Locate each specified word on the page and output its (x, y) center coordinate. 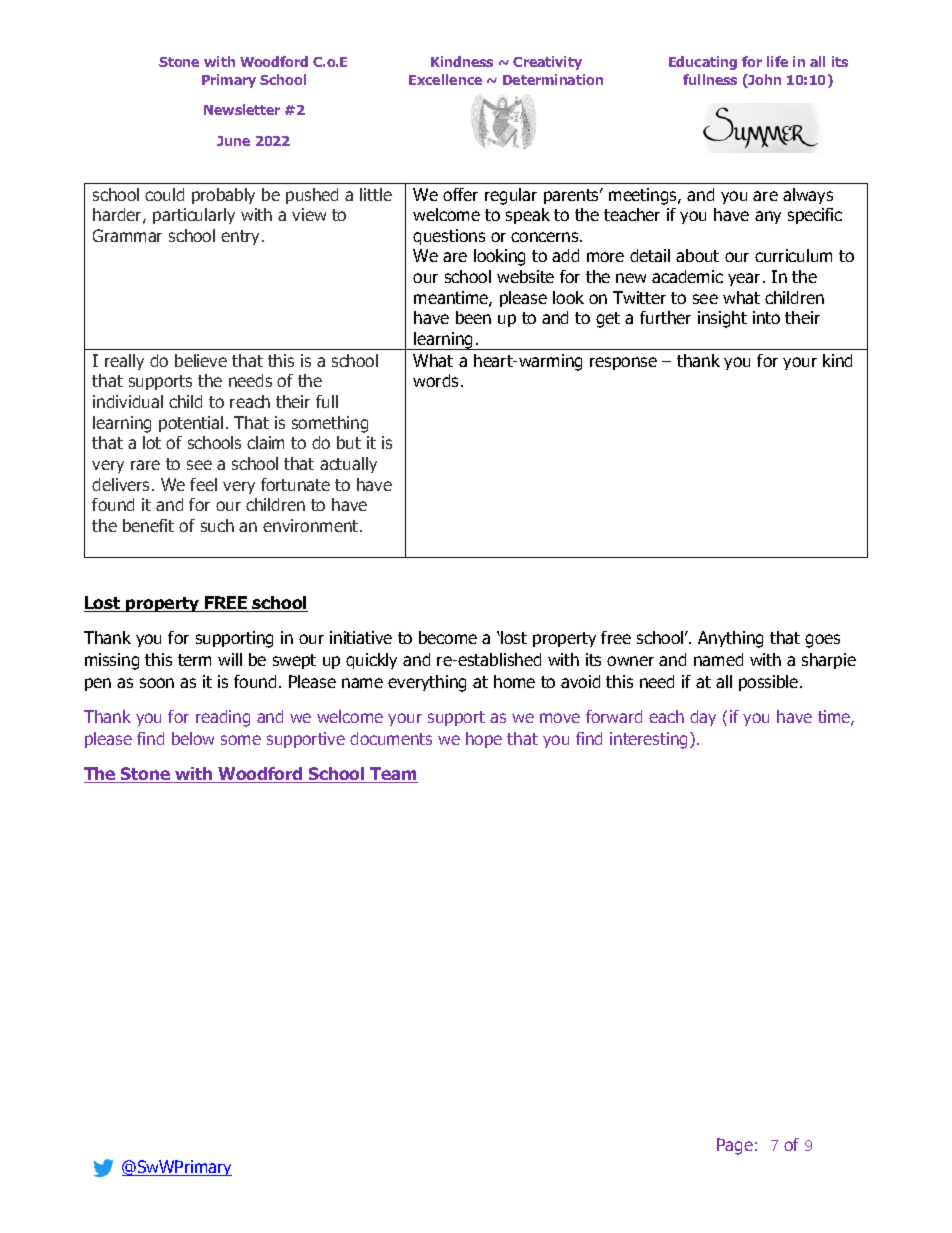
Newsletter (242, 109)
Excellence (445, 79)
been (473, 317)
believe (201, 360)
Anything (730, 639)
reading (223, 718)
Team (393, 775)
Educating (703, 63)
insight (722, 319)
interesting (650, 740)
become (448, 637)
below (193, 738)
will (230, 659)
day (703, 718)
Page (735, 1146)
